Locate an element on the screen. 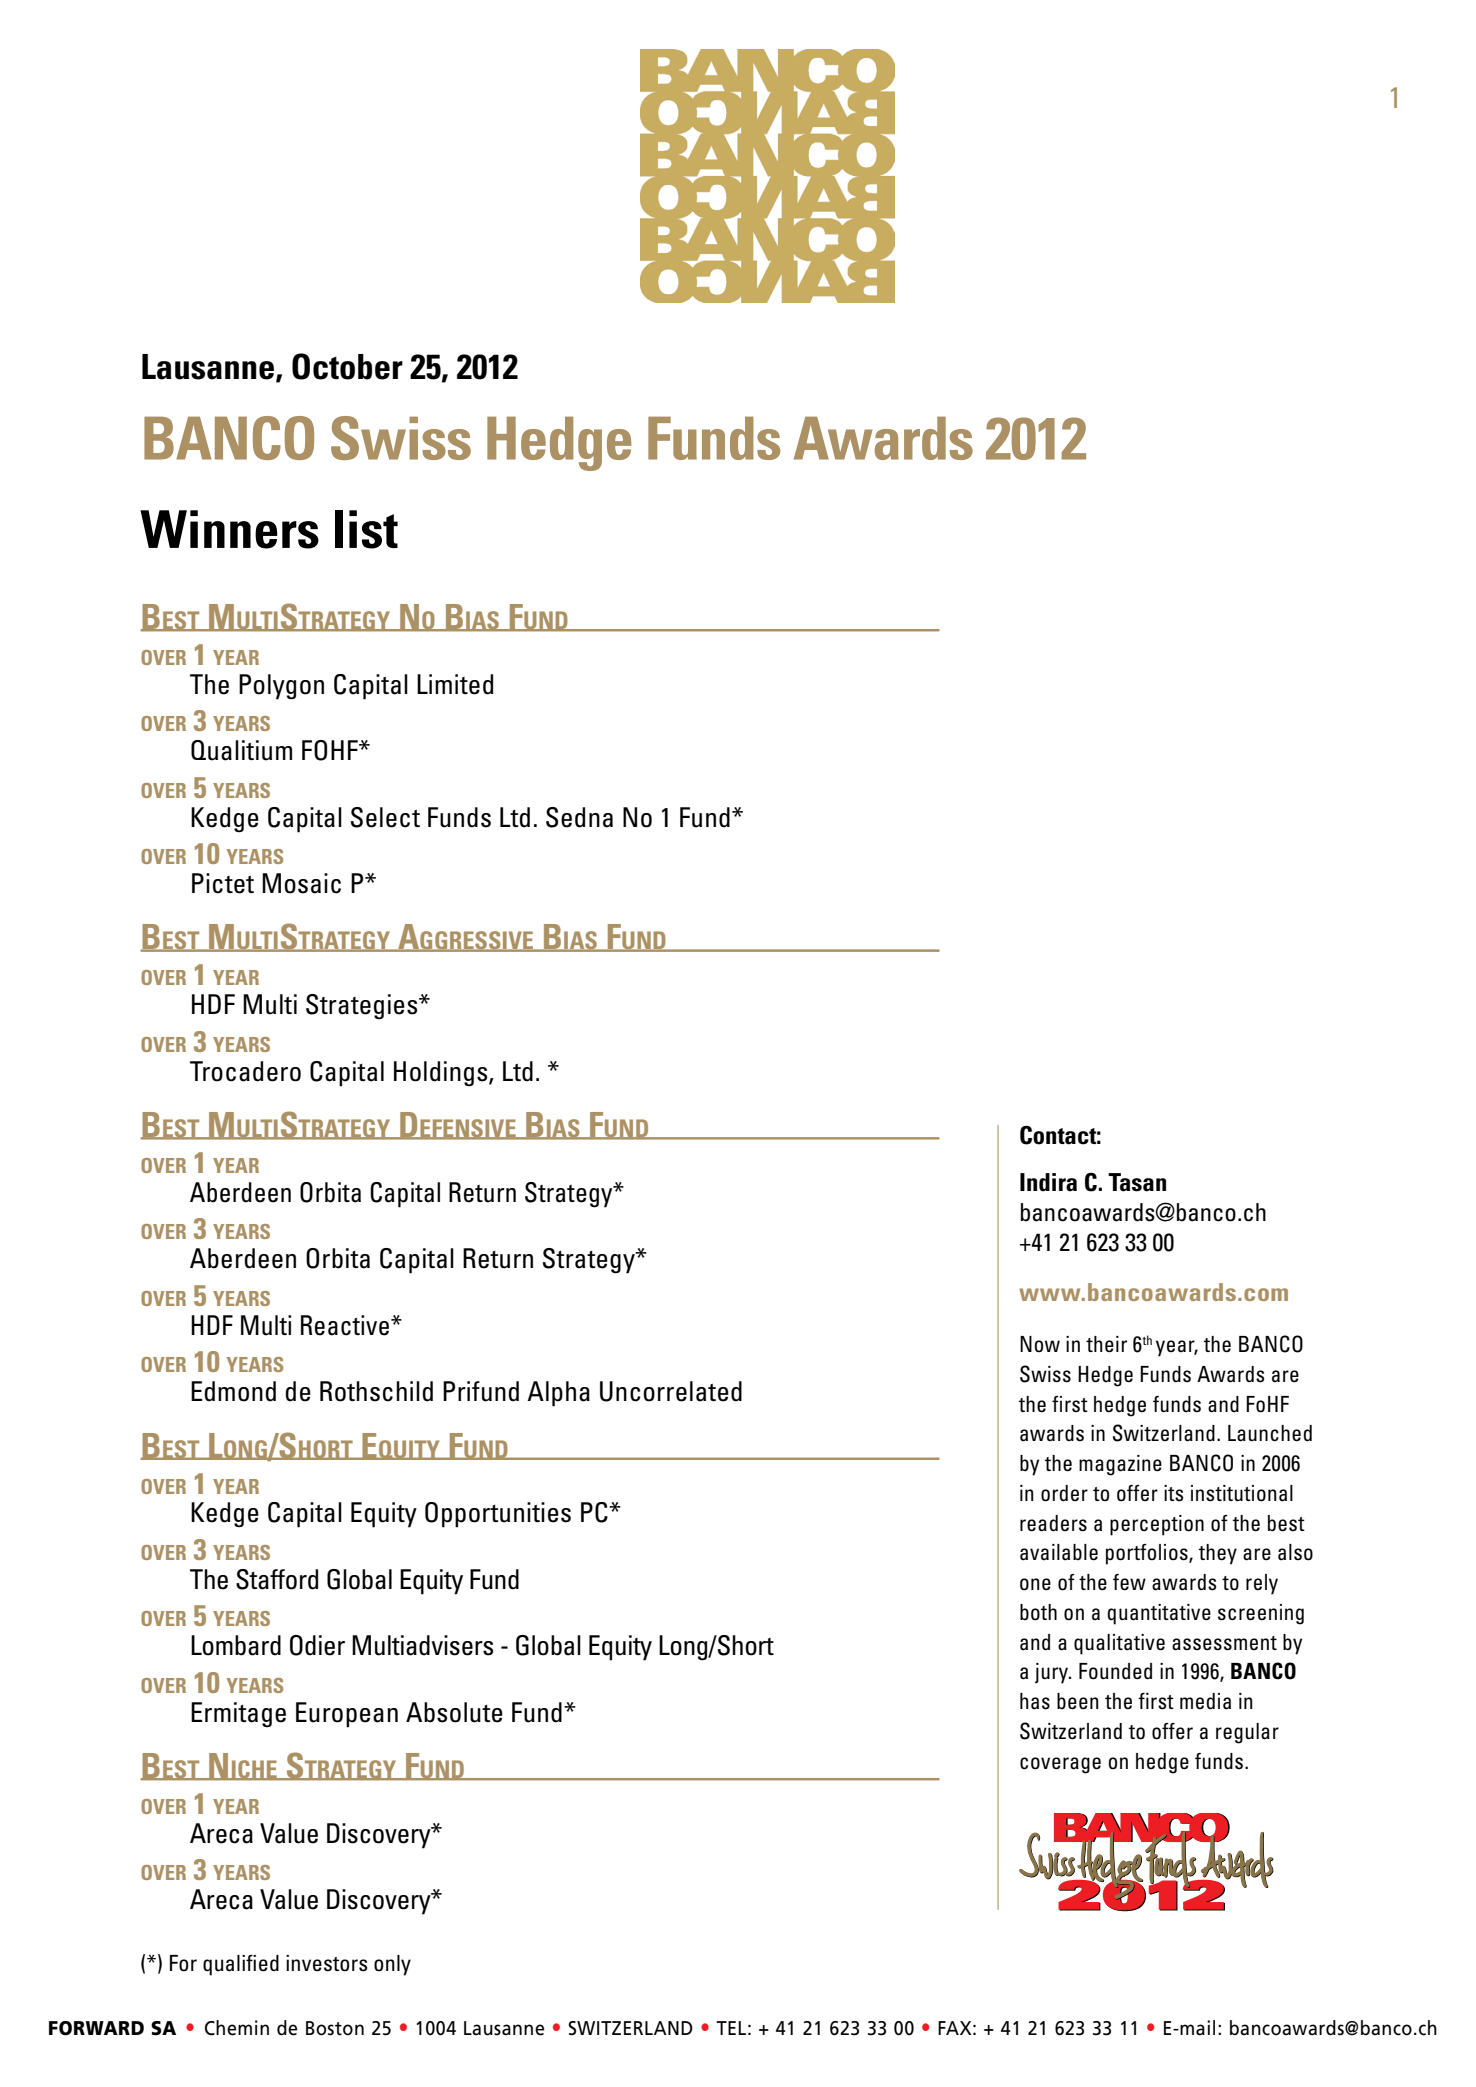 The height and width of the screenshot is (2087, 1476). Opportunities is located at coordinates (498, 1515).
